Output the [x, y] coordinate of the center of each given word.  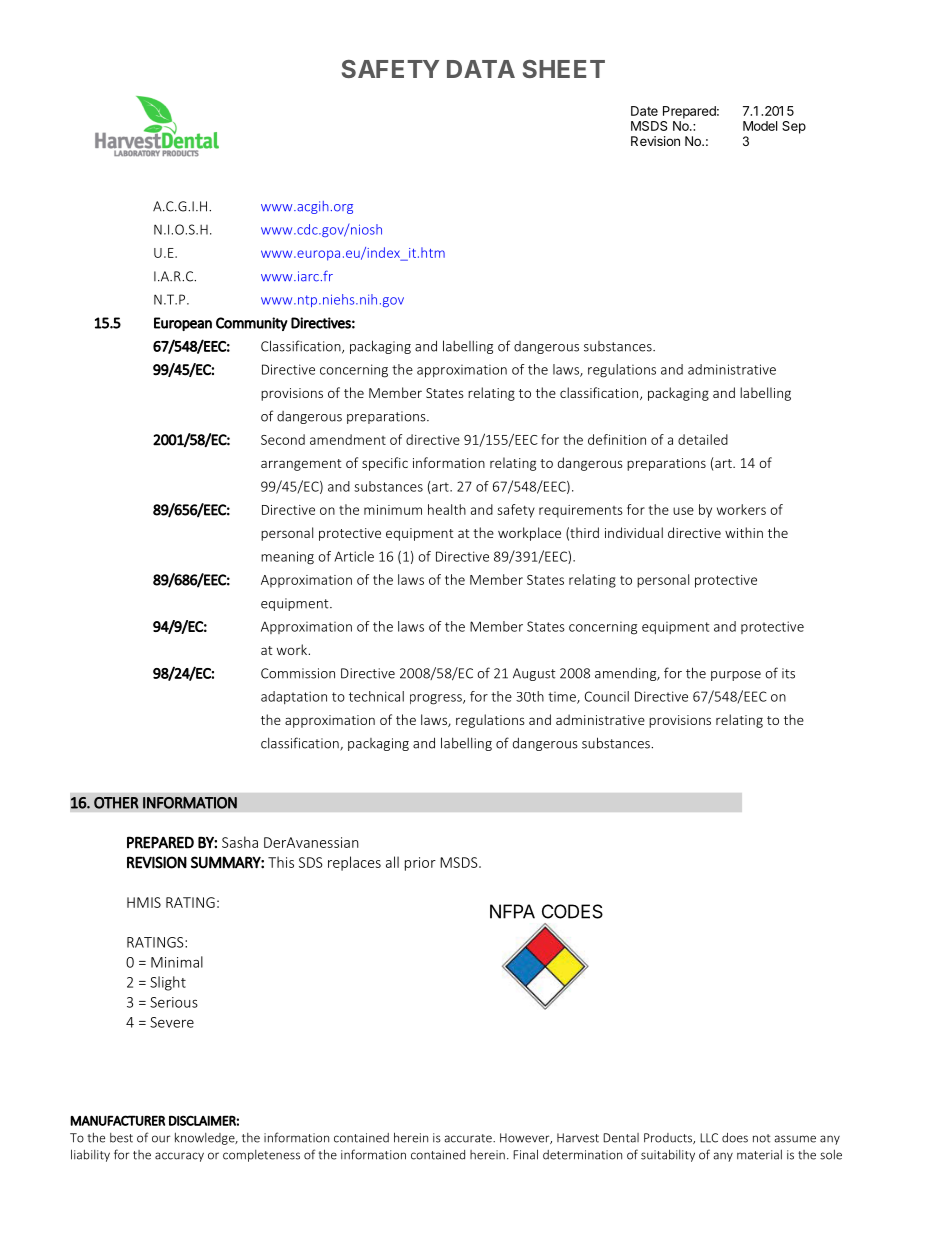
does [735, 1138]
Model [760, 126]
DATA [481, 69]
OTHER [116, 803]
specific [385, 464]
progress [437, 699]
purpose [736, 676]
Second [283, 439]
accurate [469, 1138]
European [183, 324]
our [161, 1139]
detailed [703, 439]
